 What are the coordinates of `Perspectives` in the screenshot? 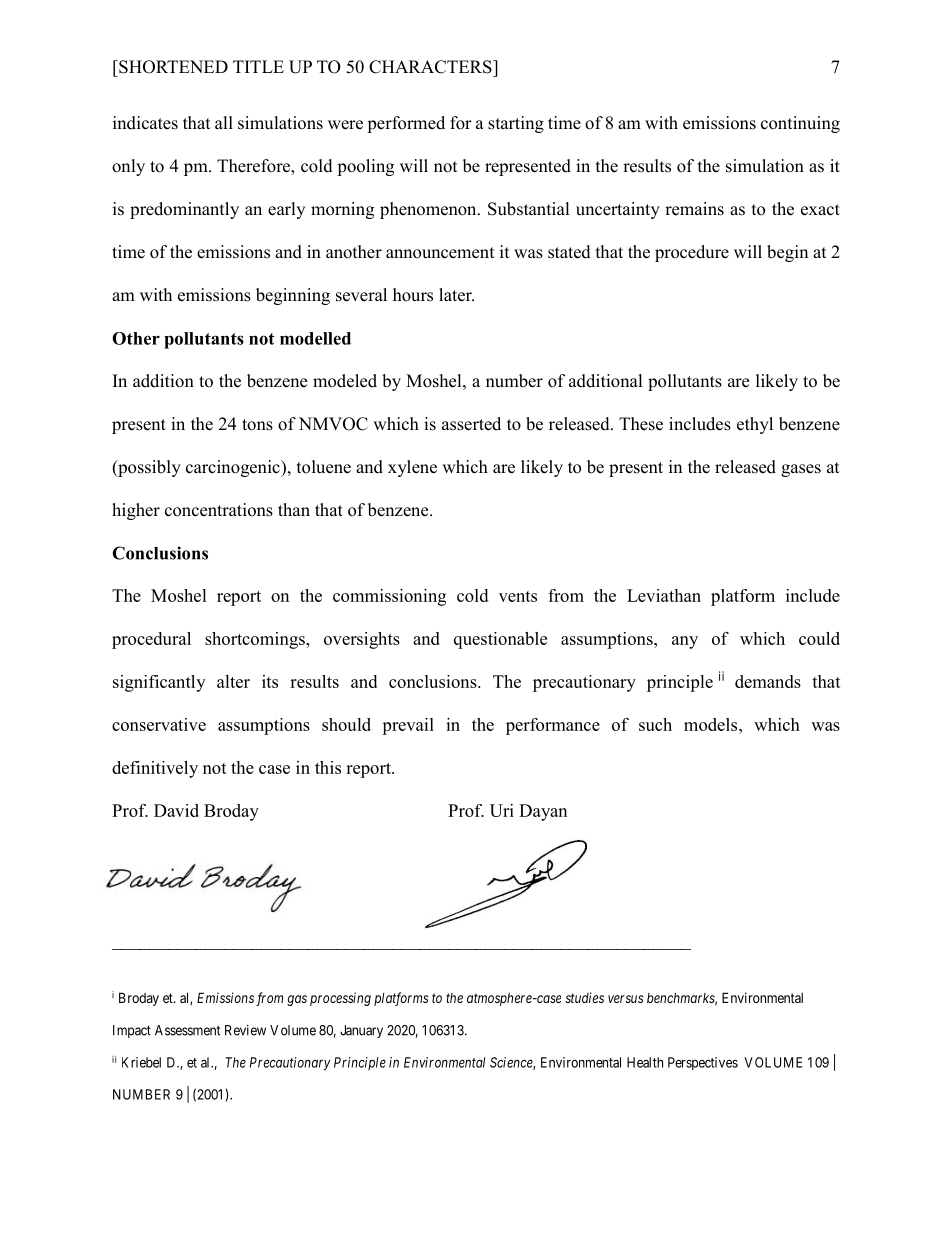 It's located at (703, 1063).
